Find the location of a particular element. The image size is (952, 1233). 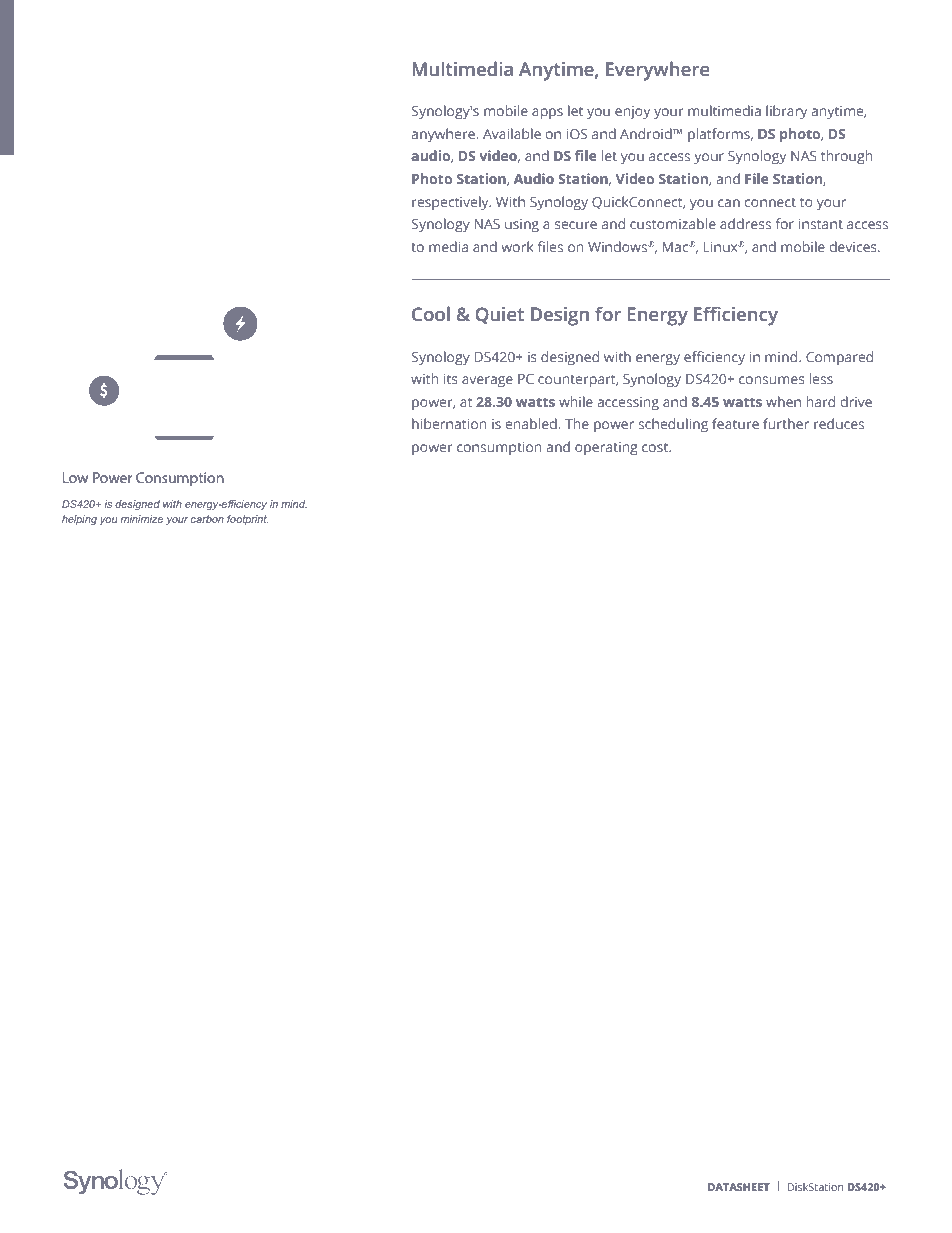

anywhere is located at coordinates (444, 135).
